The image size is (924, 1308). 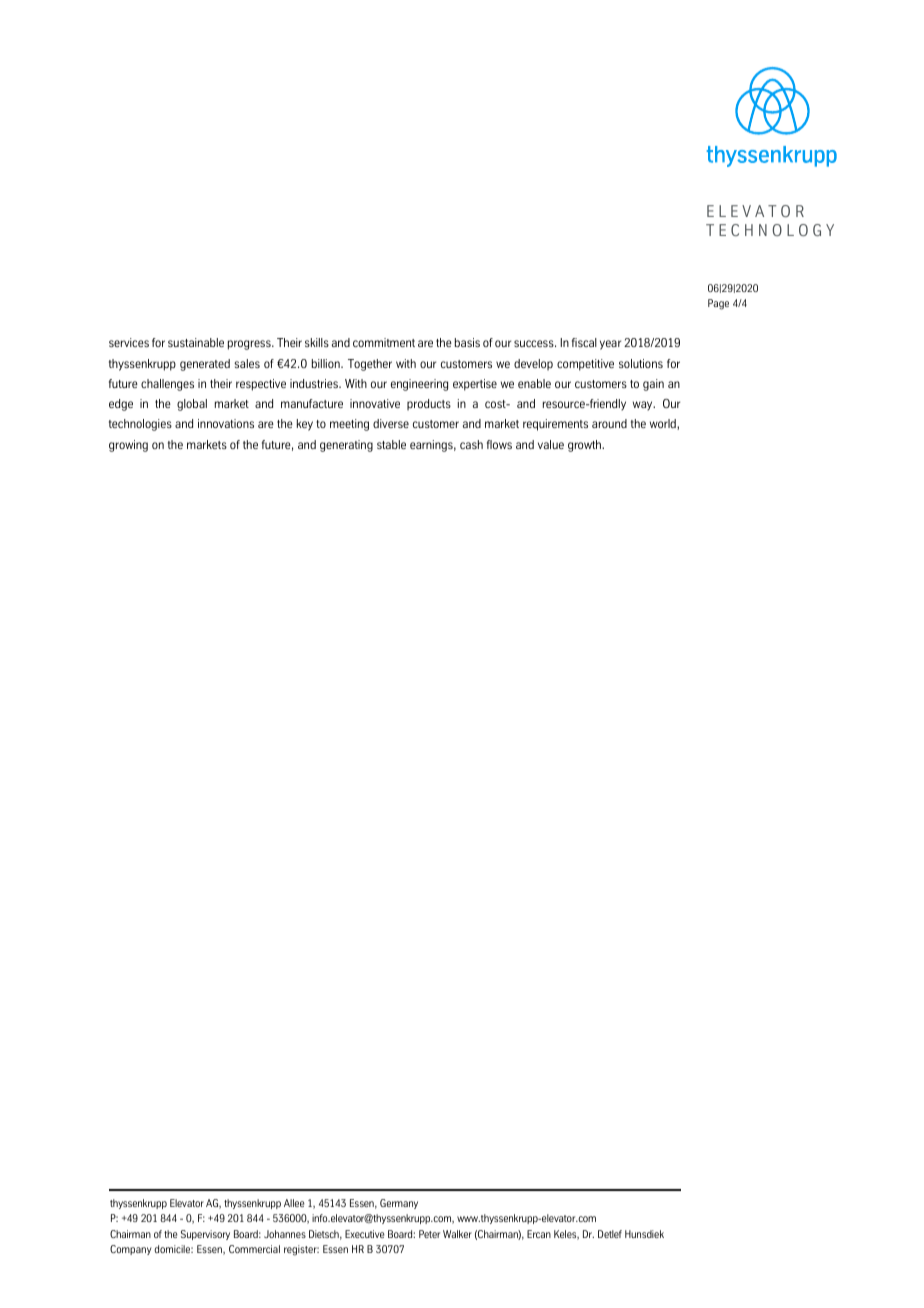 I want to click on solutions, so click(x=641, y=363).
